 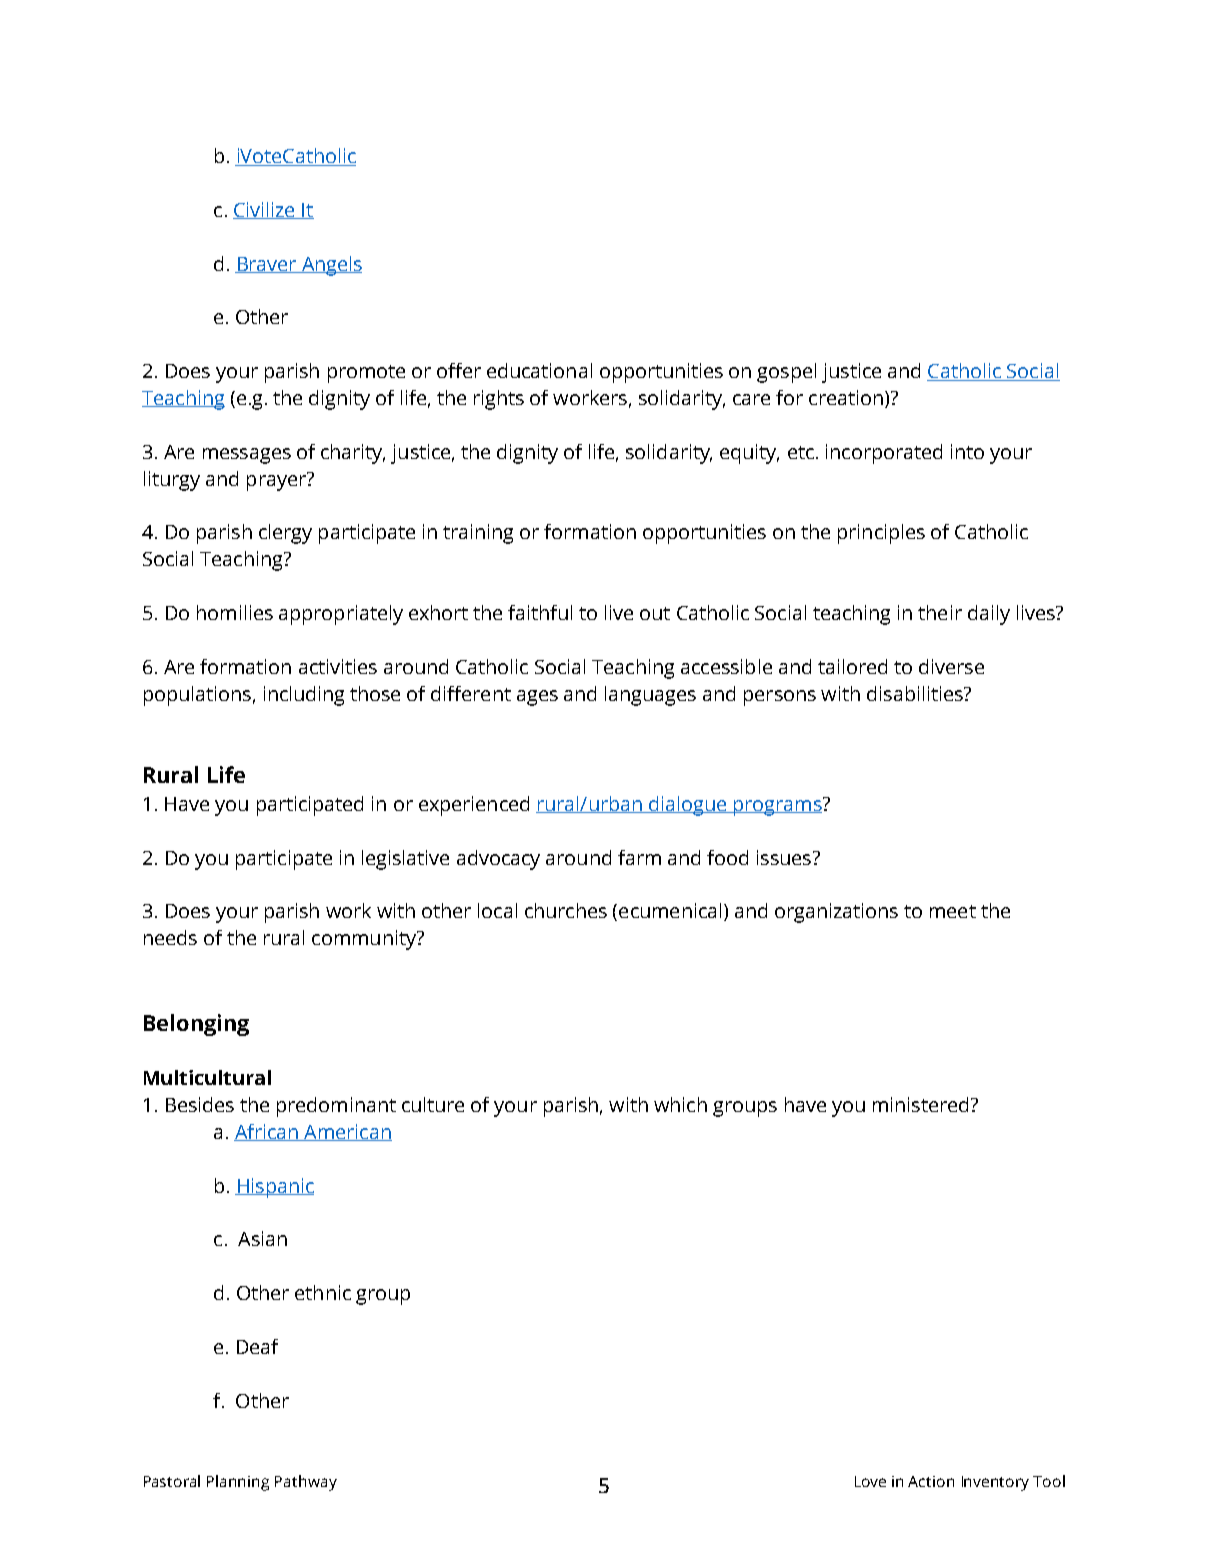 What do you see at coordinates (846, 397) in the page?
I see `creation` at bounding box center [846, 397].
